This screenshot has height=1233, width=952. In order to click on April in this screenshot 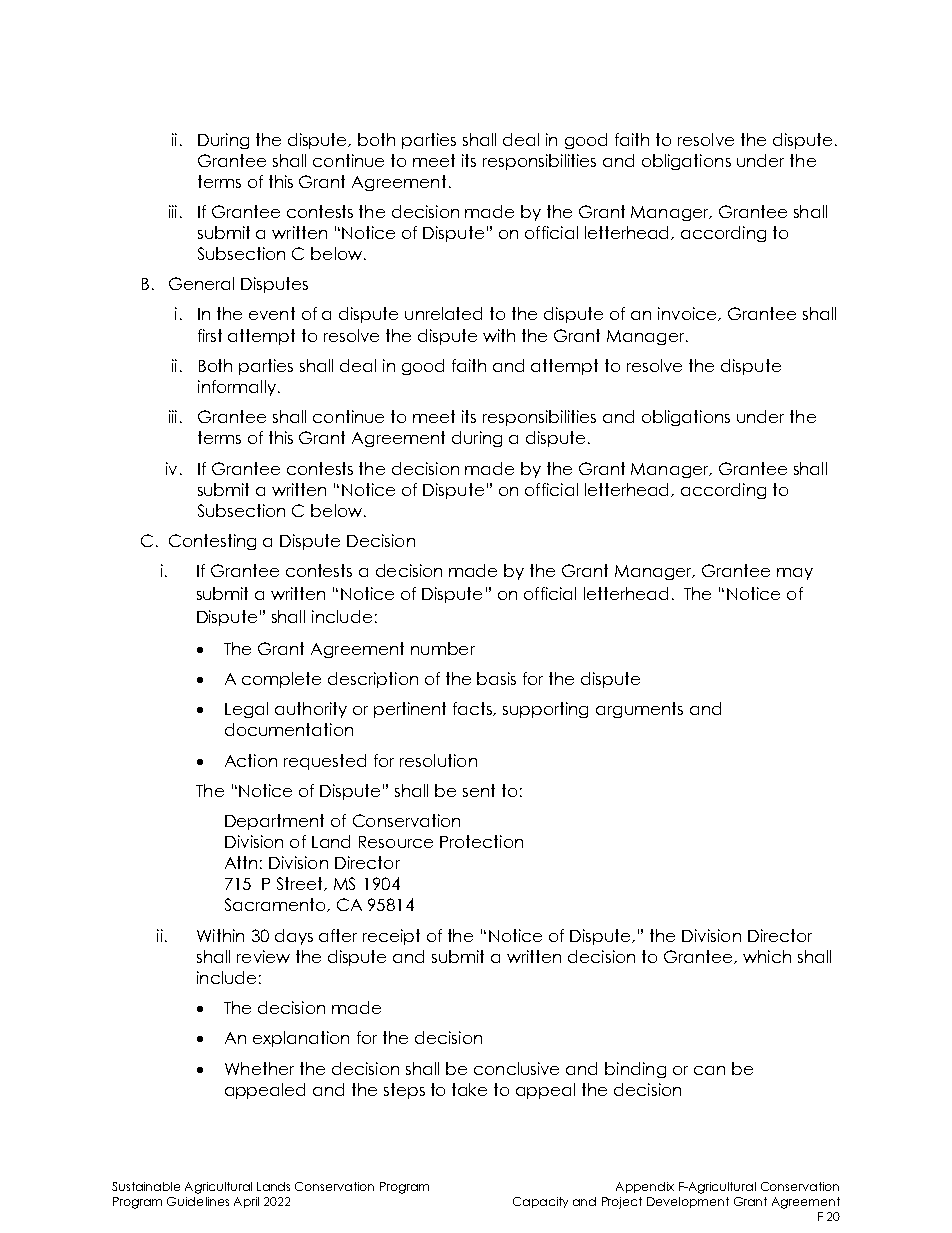, I will do `click(246, 1202)`.
